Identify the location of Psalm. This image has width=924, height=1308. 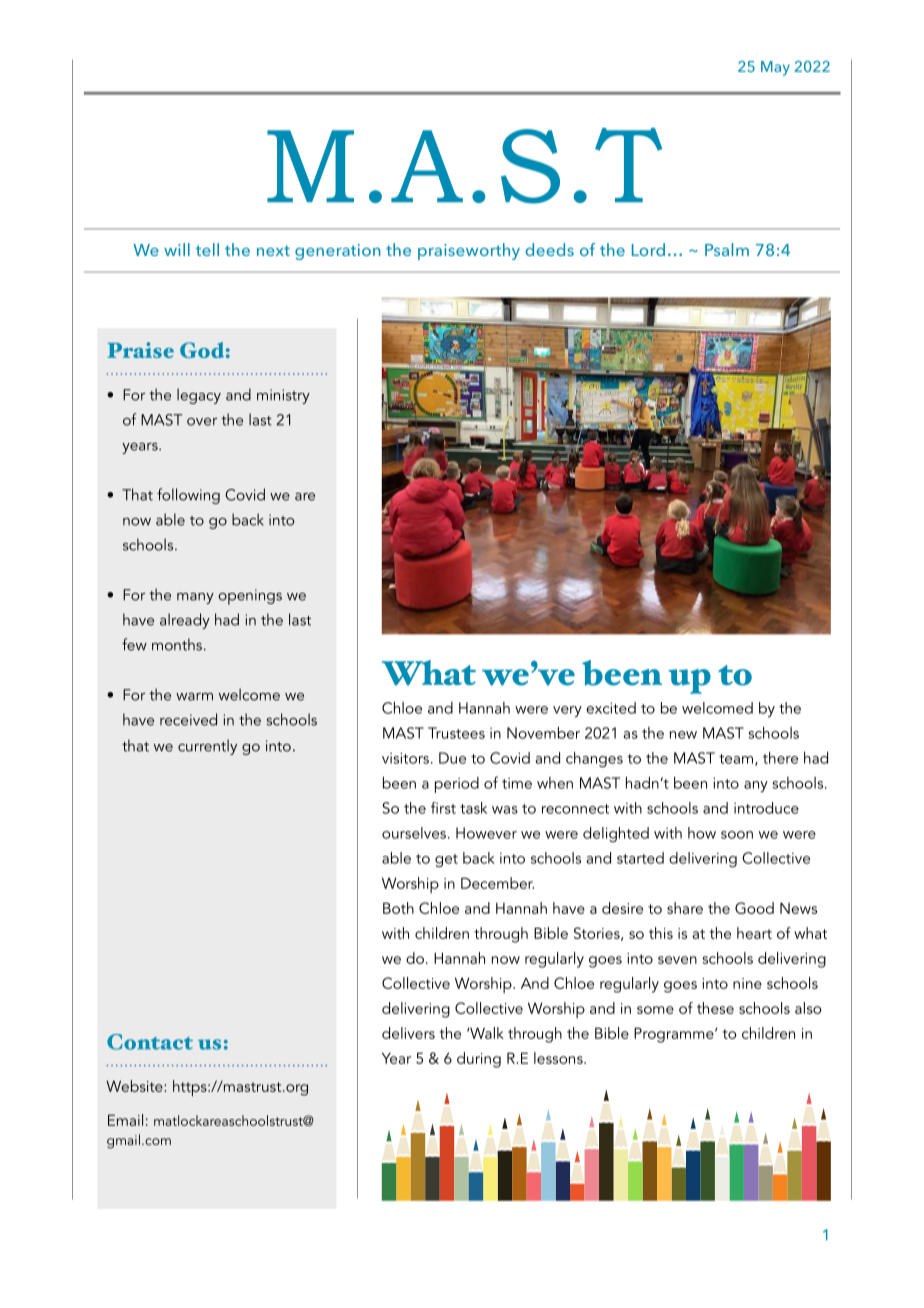
(727, 249).
